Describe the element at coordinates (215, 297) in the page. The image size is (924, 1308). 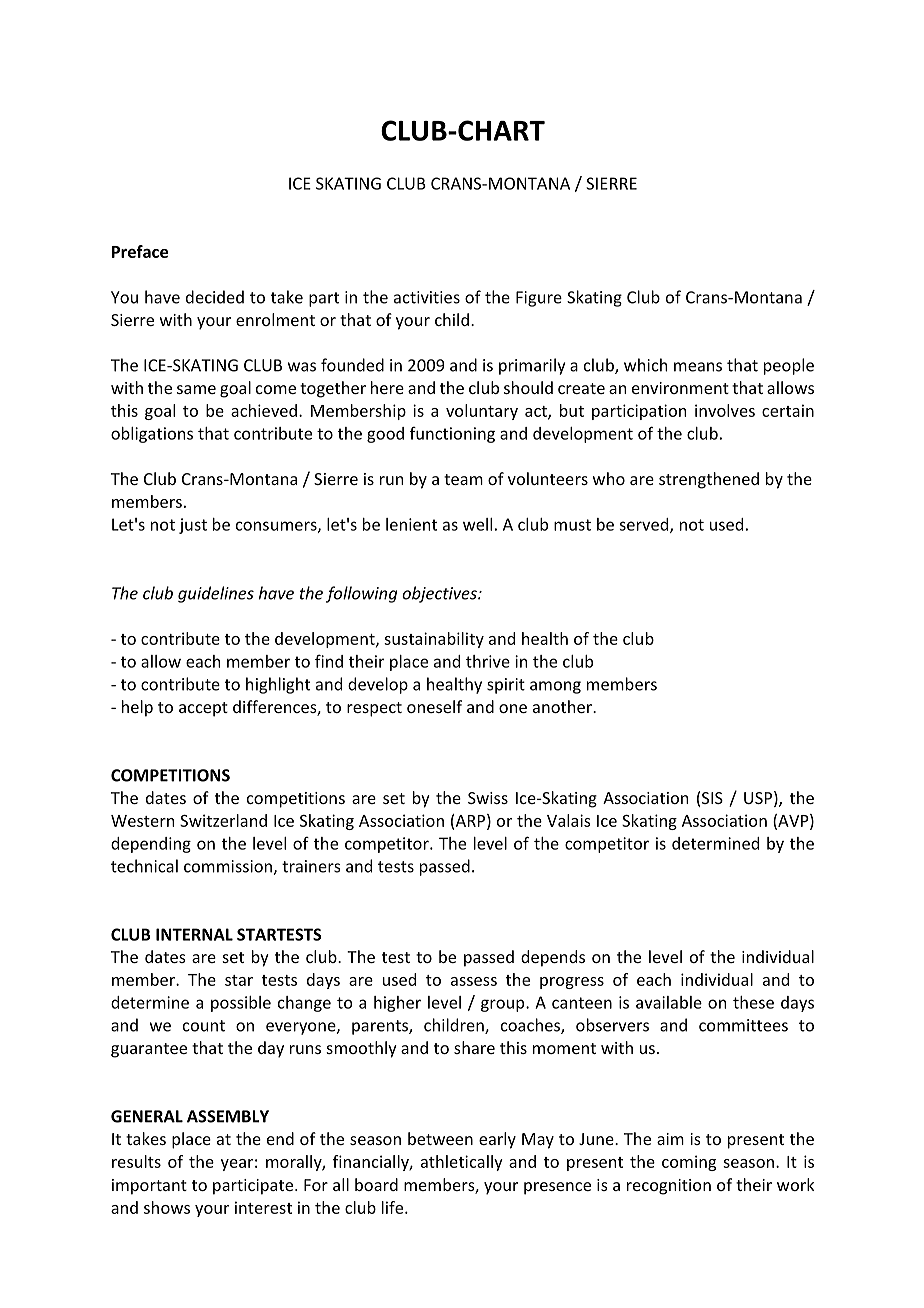
I see `decided` at that location.
